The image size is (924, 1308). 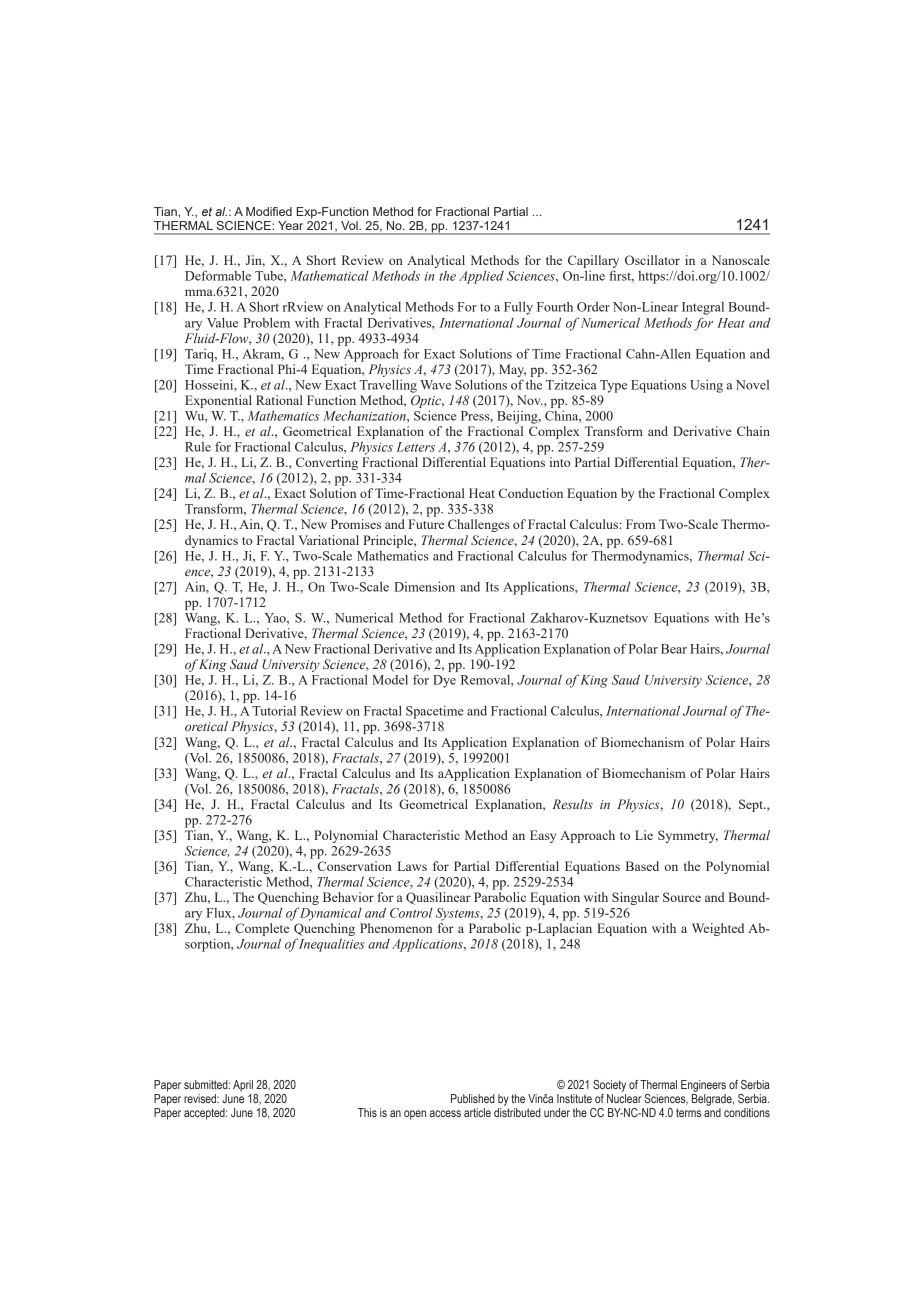 I want to click on Year, so click(x=290, y=225).
